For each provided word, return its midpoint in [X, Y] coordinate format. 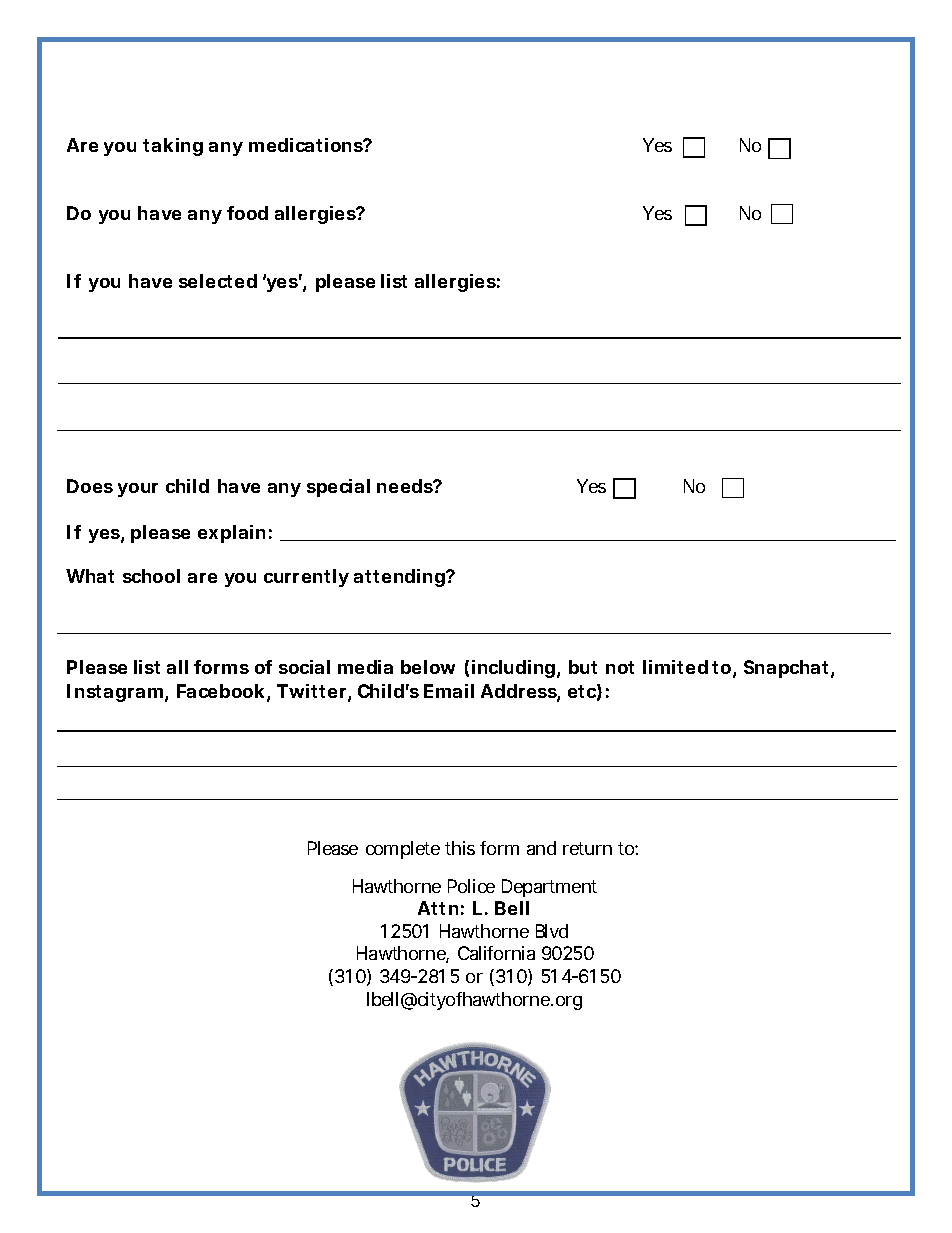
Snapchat [788, 669]
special [338, 488]
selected [218, 281]
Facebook [220, 691]
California [496, 953]
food [247, 213]
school [151, 576]
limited [675, 667]
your [138, 490]
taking [173, 147]
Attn [438, 908]
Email [449, 691]
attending [399, 578]
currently [306, 578]
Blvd [552, 931]
